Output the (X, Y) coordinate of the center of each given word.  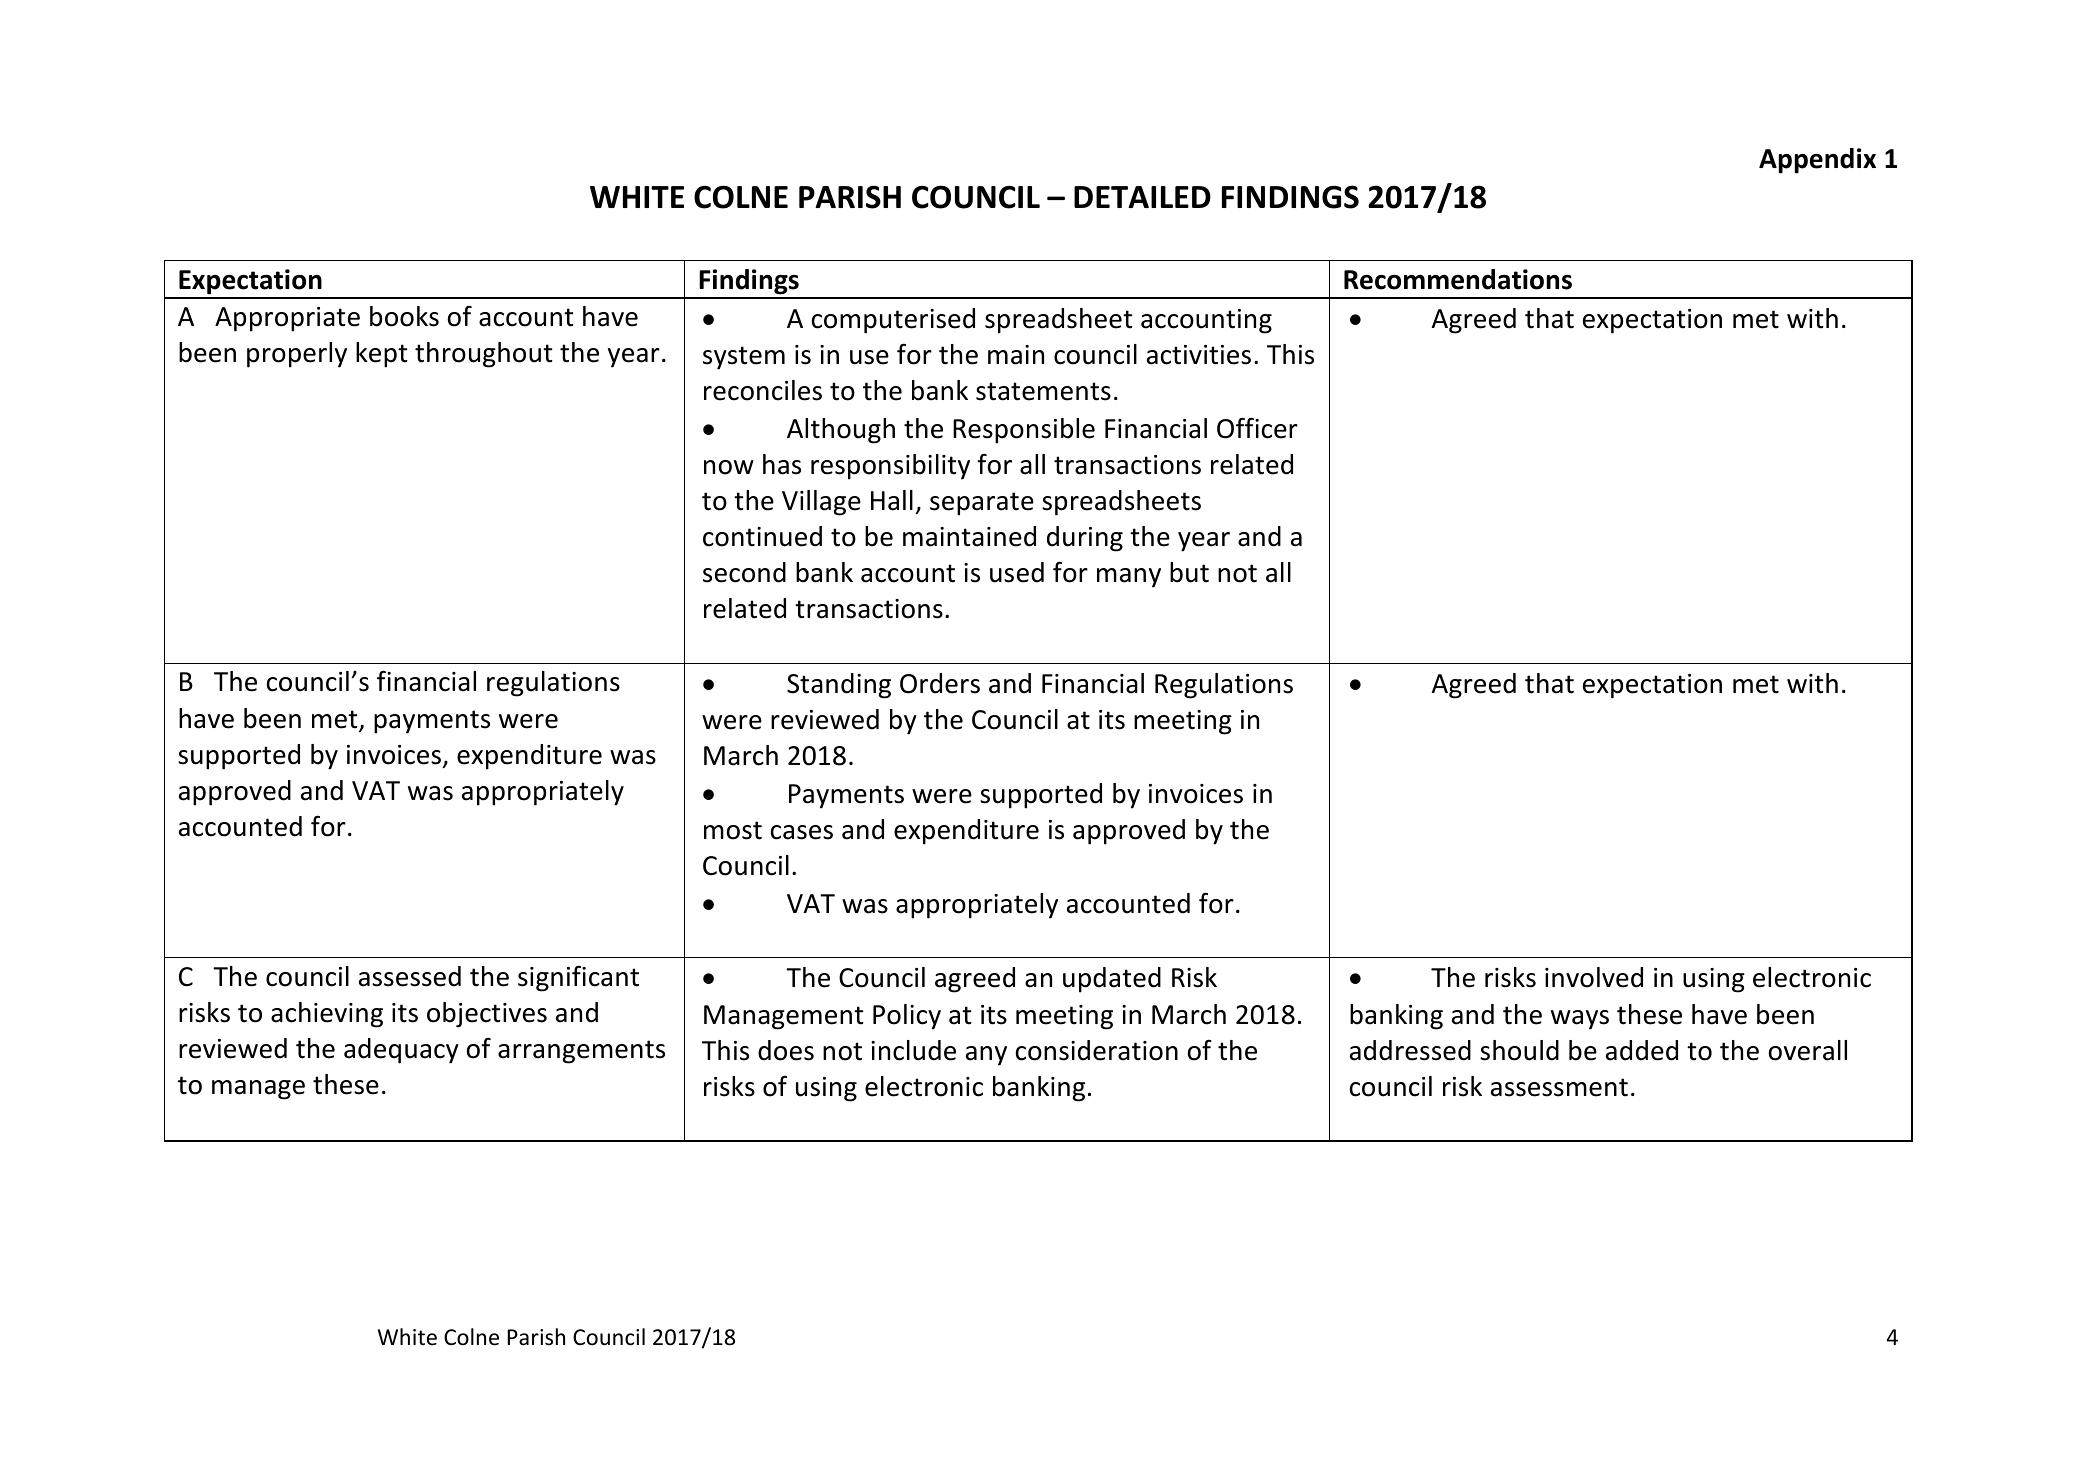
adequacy (401, 1051)
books (404, 316)
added (1642, 1050)
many (1129, 578)
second (744, 572)
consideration (1097, 1050)
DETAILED (1142, 197)
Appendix (1817, 161)
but (1189, 572)
